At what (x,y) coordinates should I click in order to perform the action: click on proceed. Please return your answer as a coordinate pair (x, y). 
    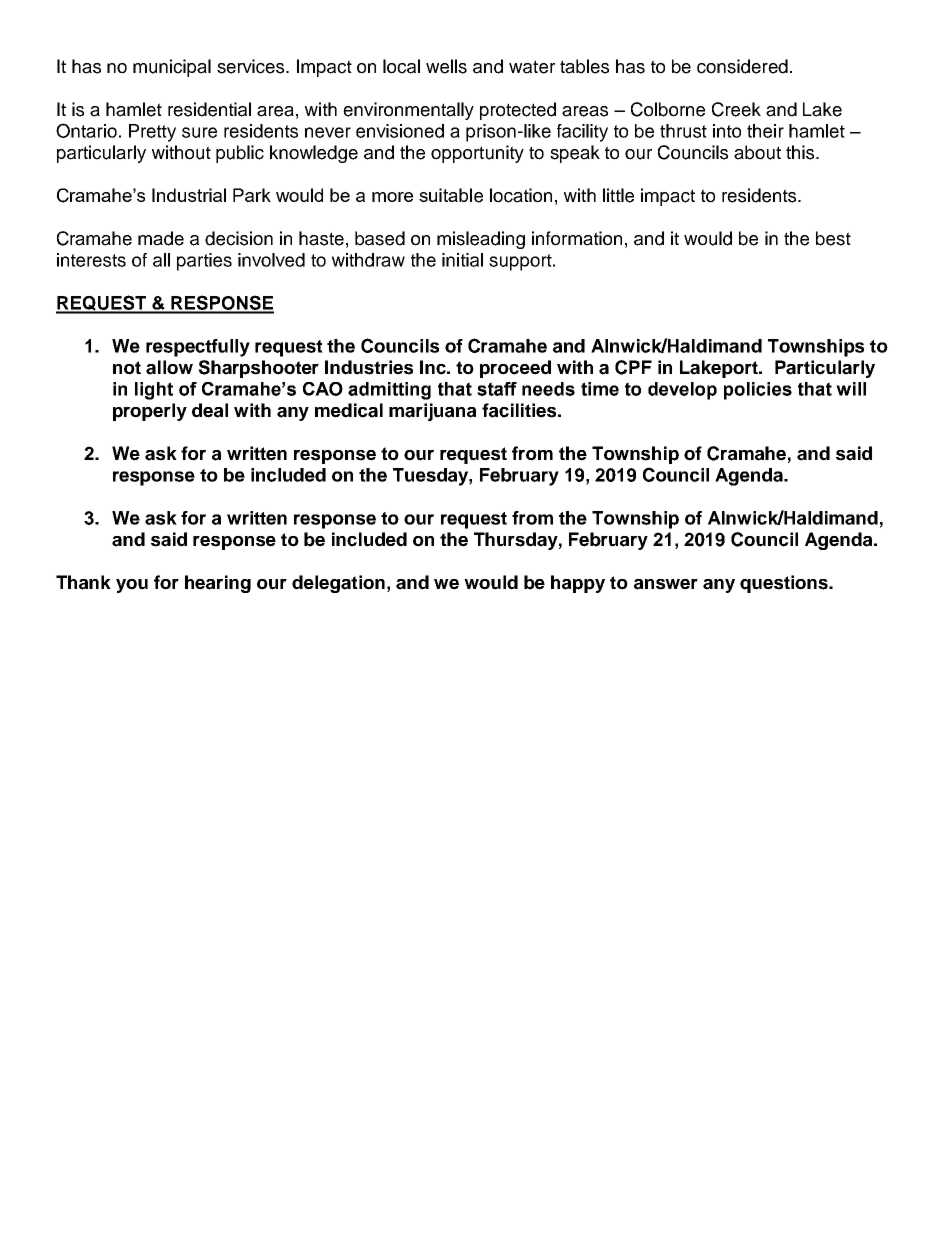
    Looking at the image, I should click on (515, 369).
